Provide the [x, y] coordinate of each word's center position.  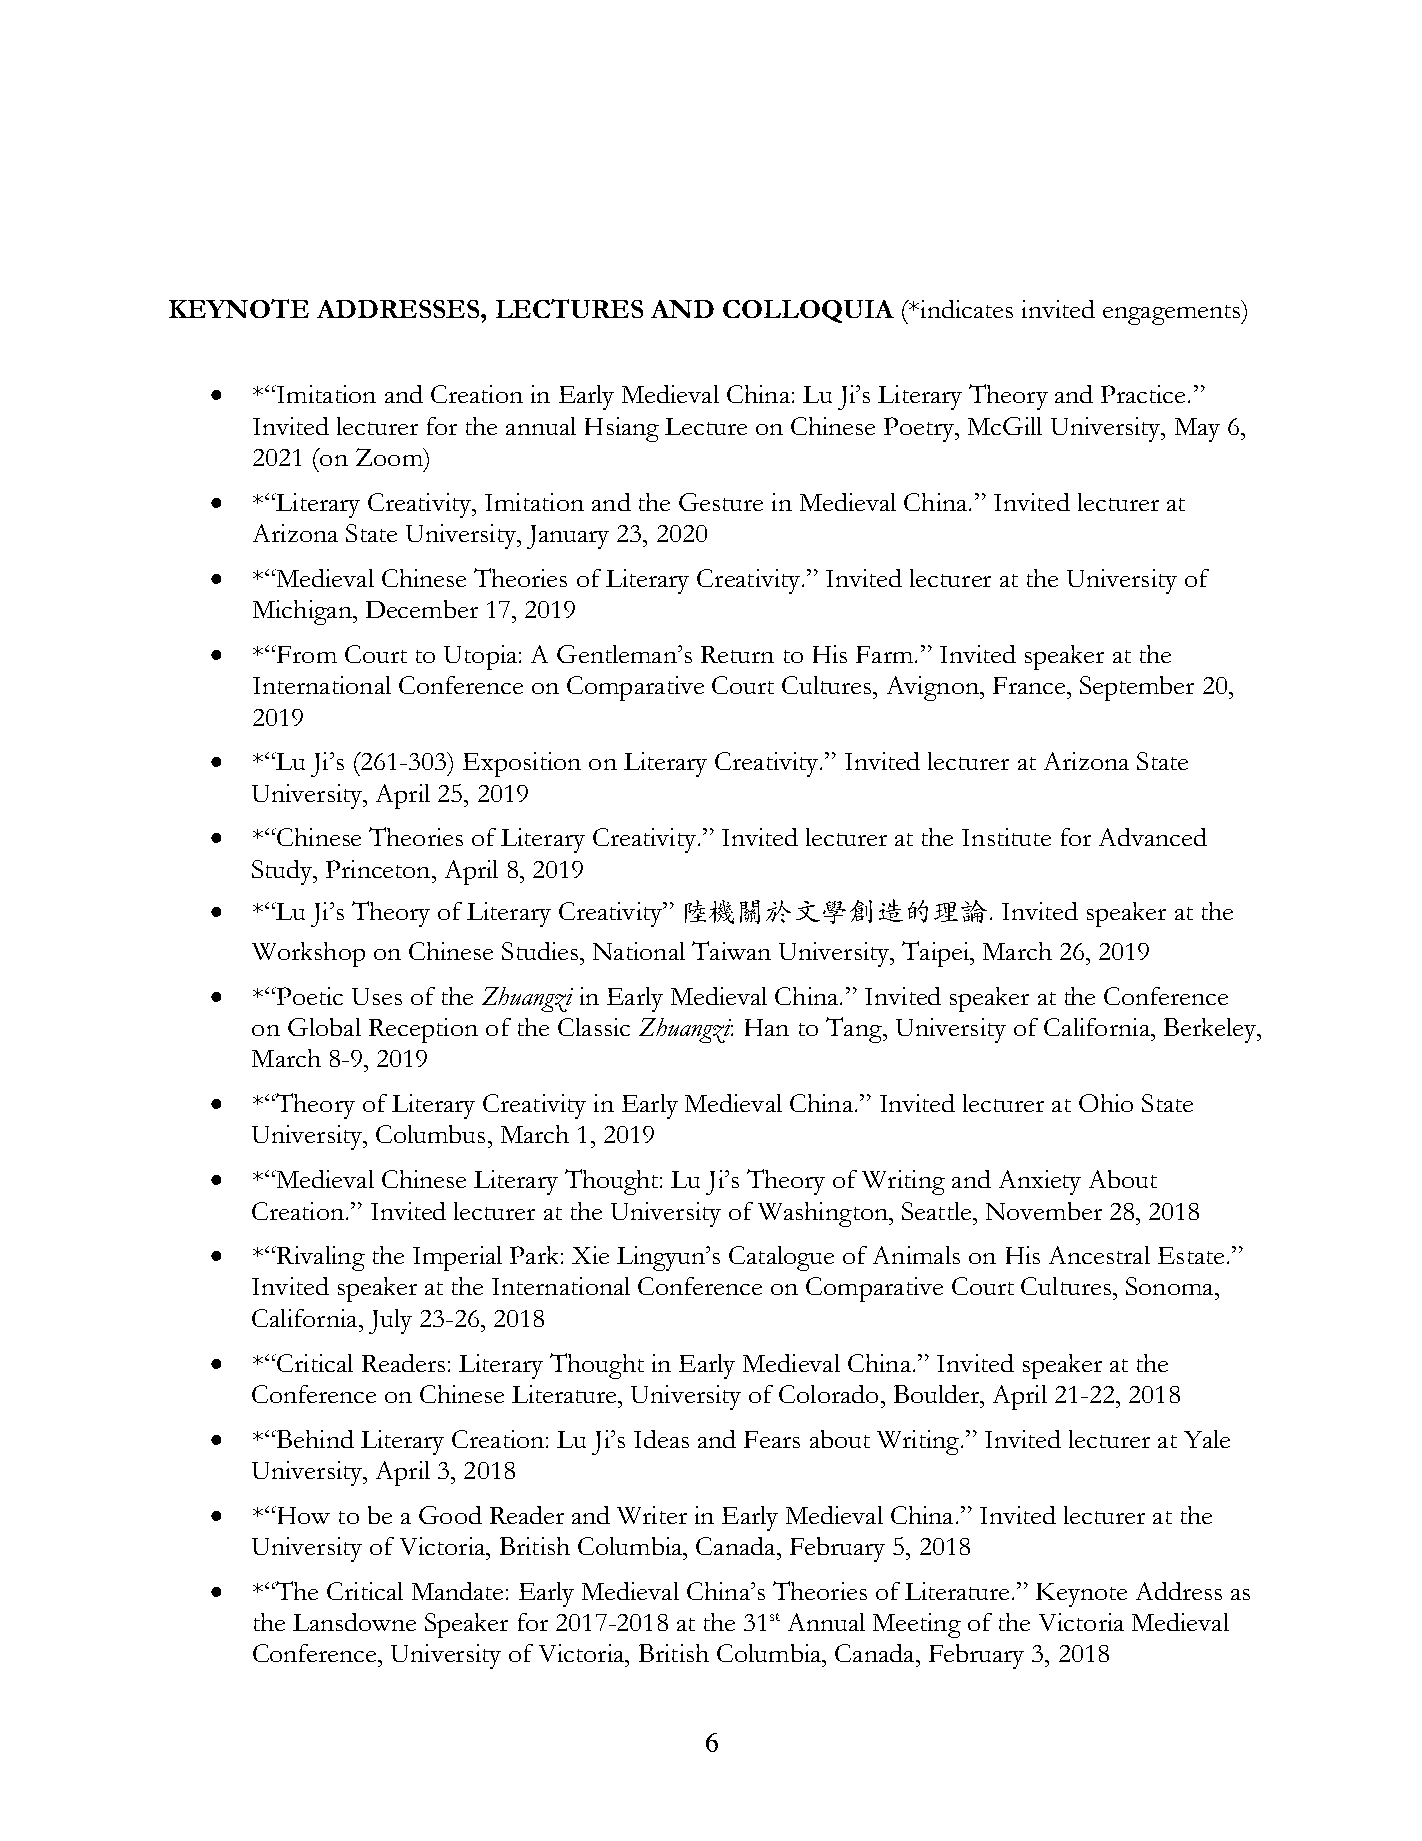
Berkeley [1211, 1030]
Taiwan [731, 950]
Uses [377, 996]
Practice [1143, 394]
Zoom [390, 457]
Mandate [457, 1591]
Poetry [920, 429]
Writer [652, 1515]
